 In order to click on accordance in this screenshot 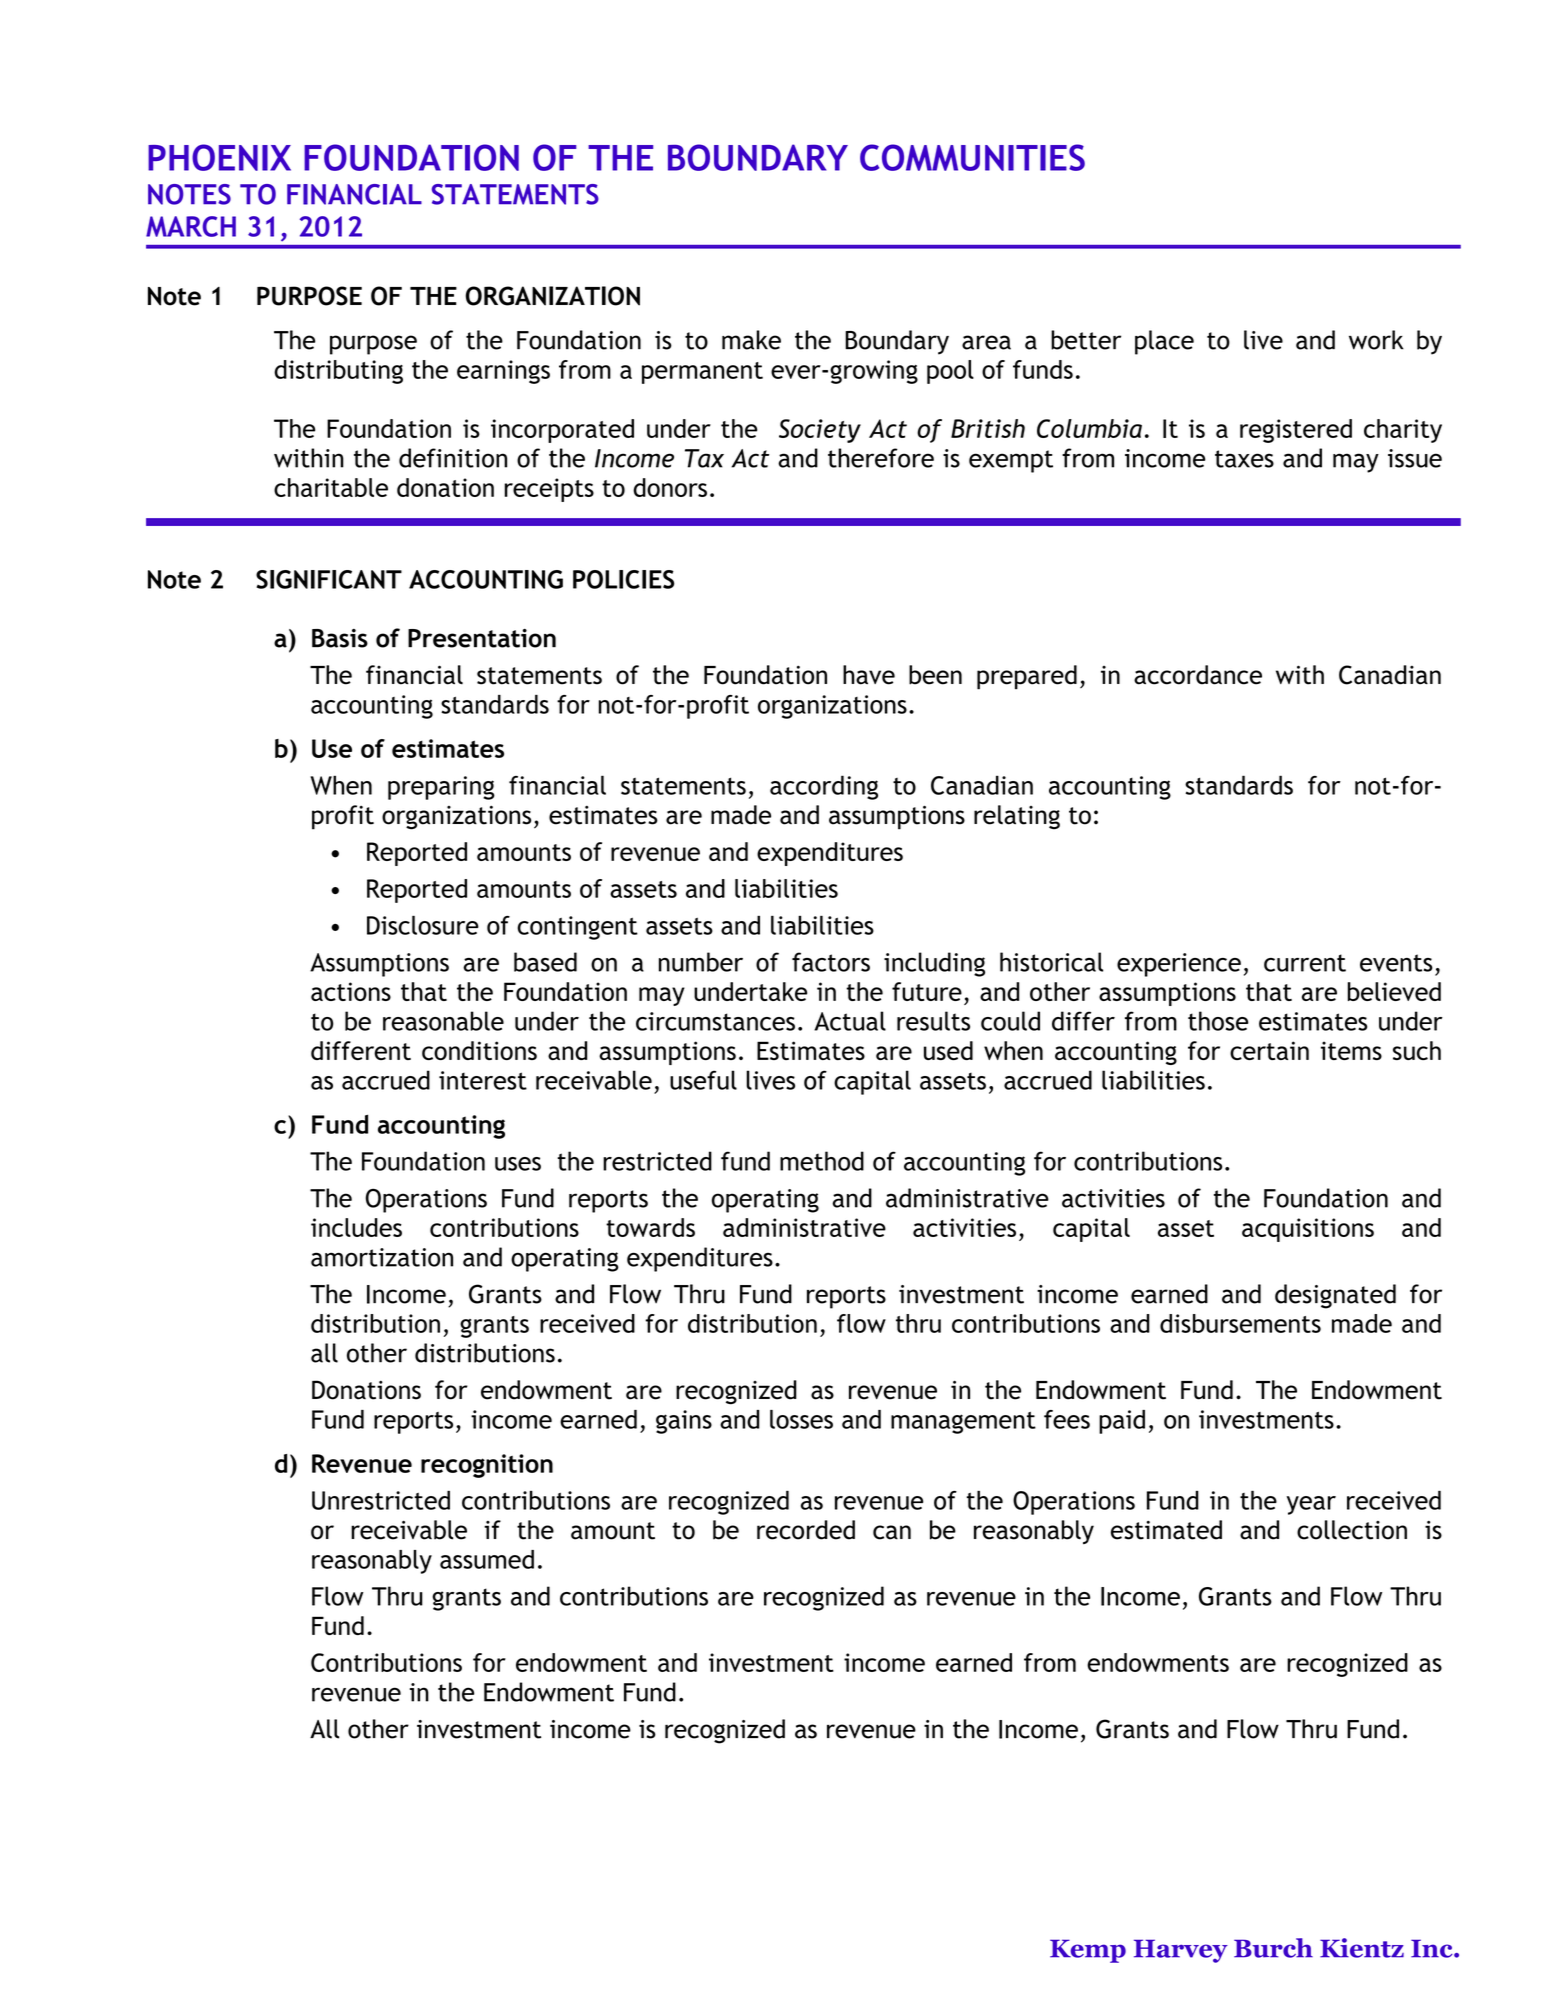, I will do `click(1198, 675)`.
